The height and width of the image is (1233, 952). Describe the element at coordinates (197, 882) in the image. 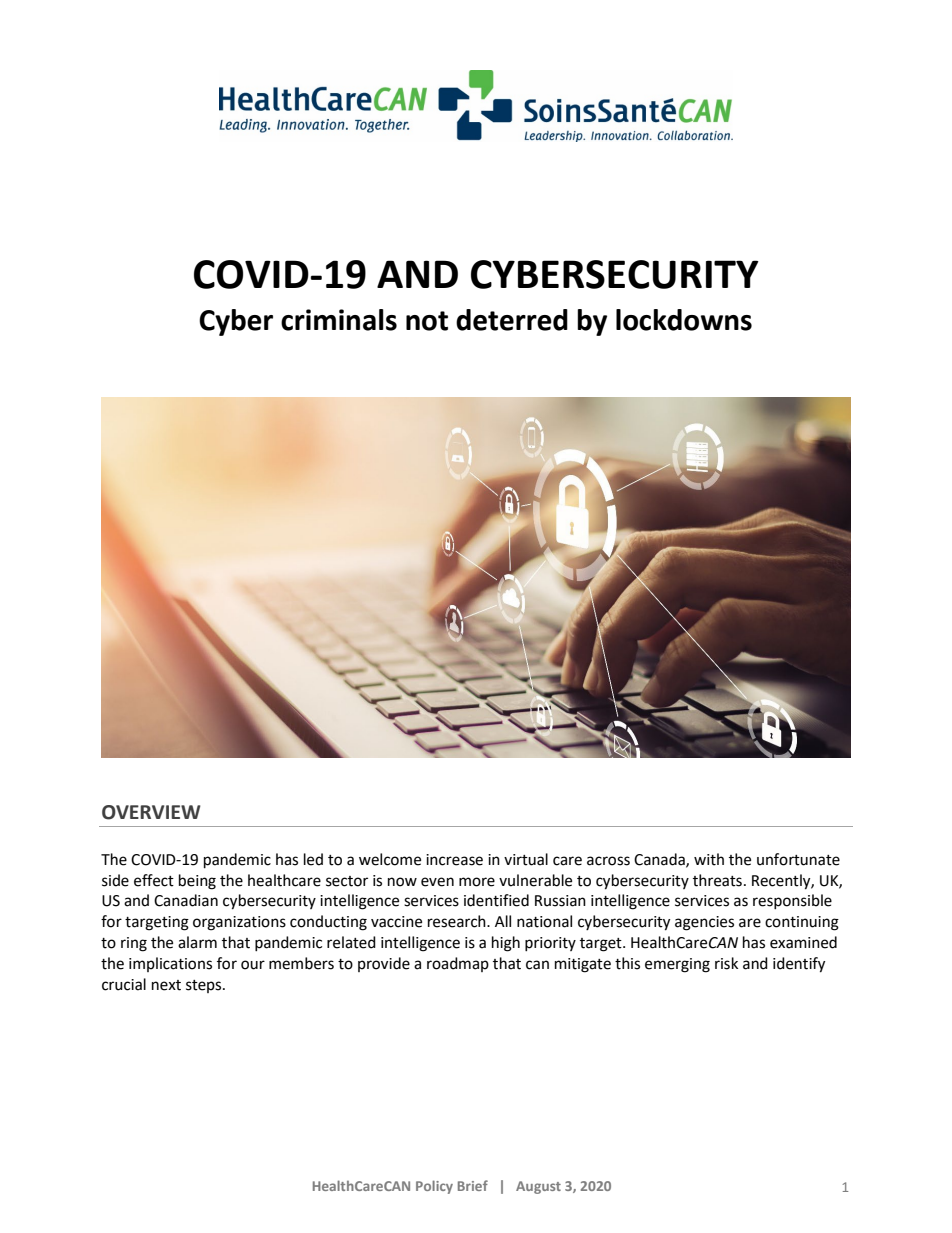

I see `being` at that location.
